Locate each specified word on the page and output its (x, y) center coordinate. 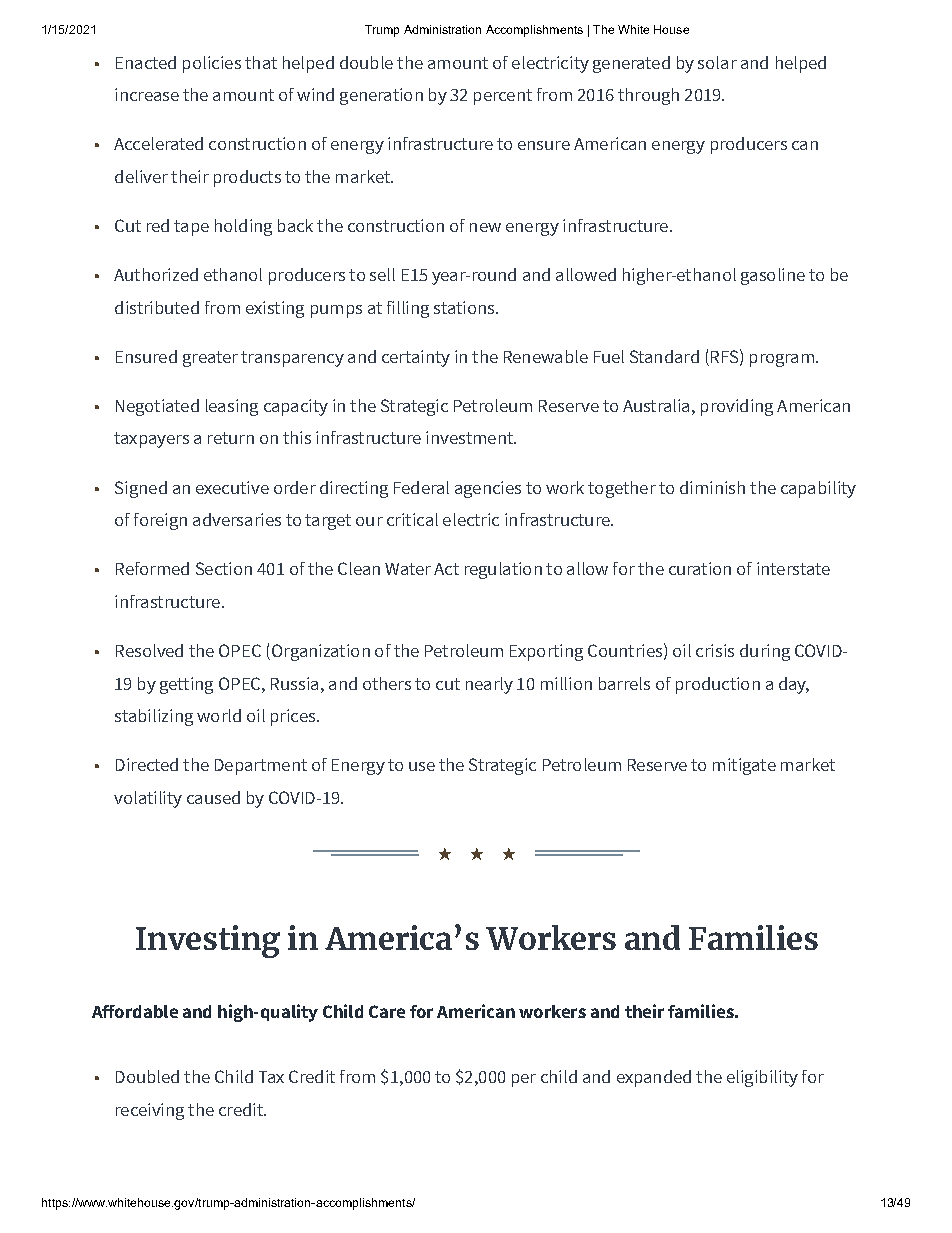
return (231, 438)
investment (470, 437)
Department (261, 767)
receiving (150, 1111)
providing (737, 407)
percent (503, 97)
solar (717, 62)
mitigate (744, 766)
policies (212, 64)
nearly (489, 685)
